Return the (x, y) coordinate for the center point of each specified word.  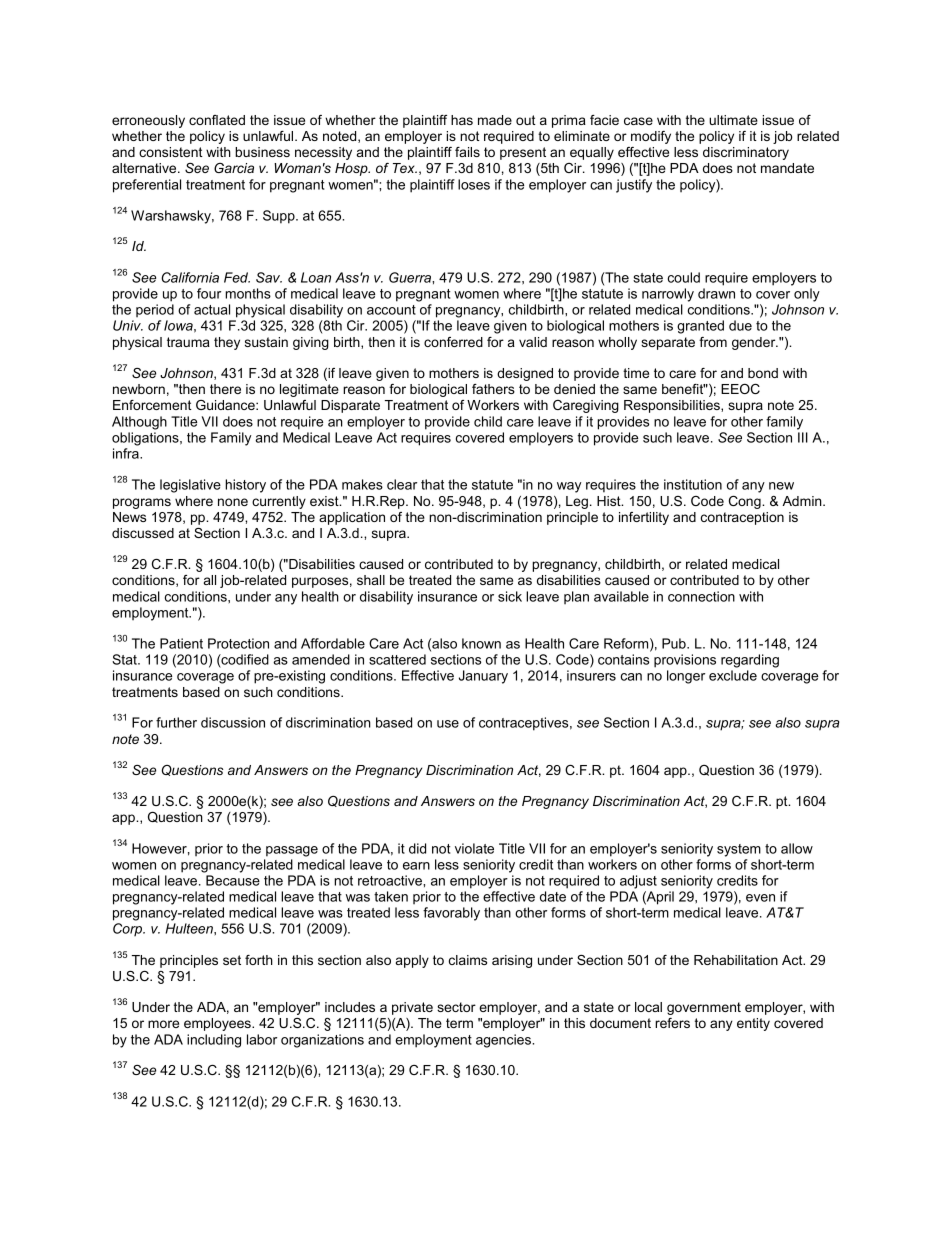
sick (510, 596)
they (227, 343)
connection (701, 596)
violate (474, 848)
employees (218, 1024)
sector (456, 1007)
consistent (171, 152)
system (739, 850)
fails (467, 152)
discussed (143, 533)
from (713, 342)
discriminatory (746, 153)
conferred (453, 342)
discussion (233, 722)
